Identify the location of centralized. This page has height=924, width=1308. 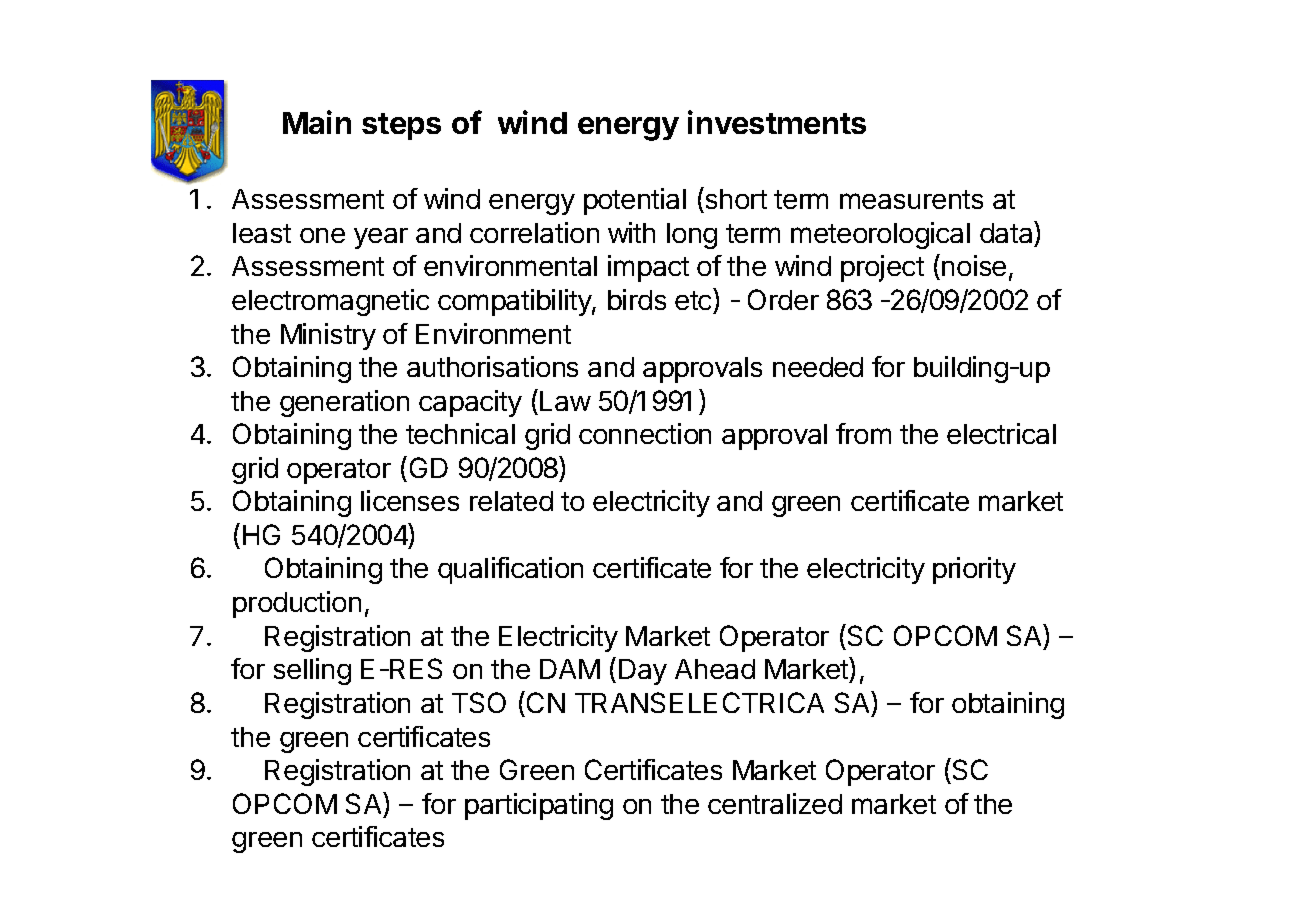
(775, 803).
